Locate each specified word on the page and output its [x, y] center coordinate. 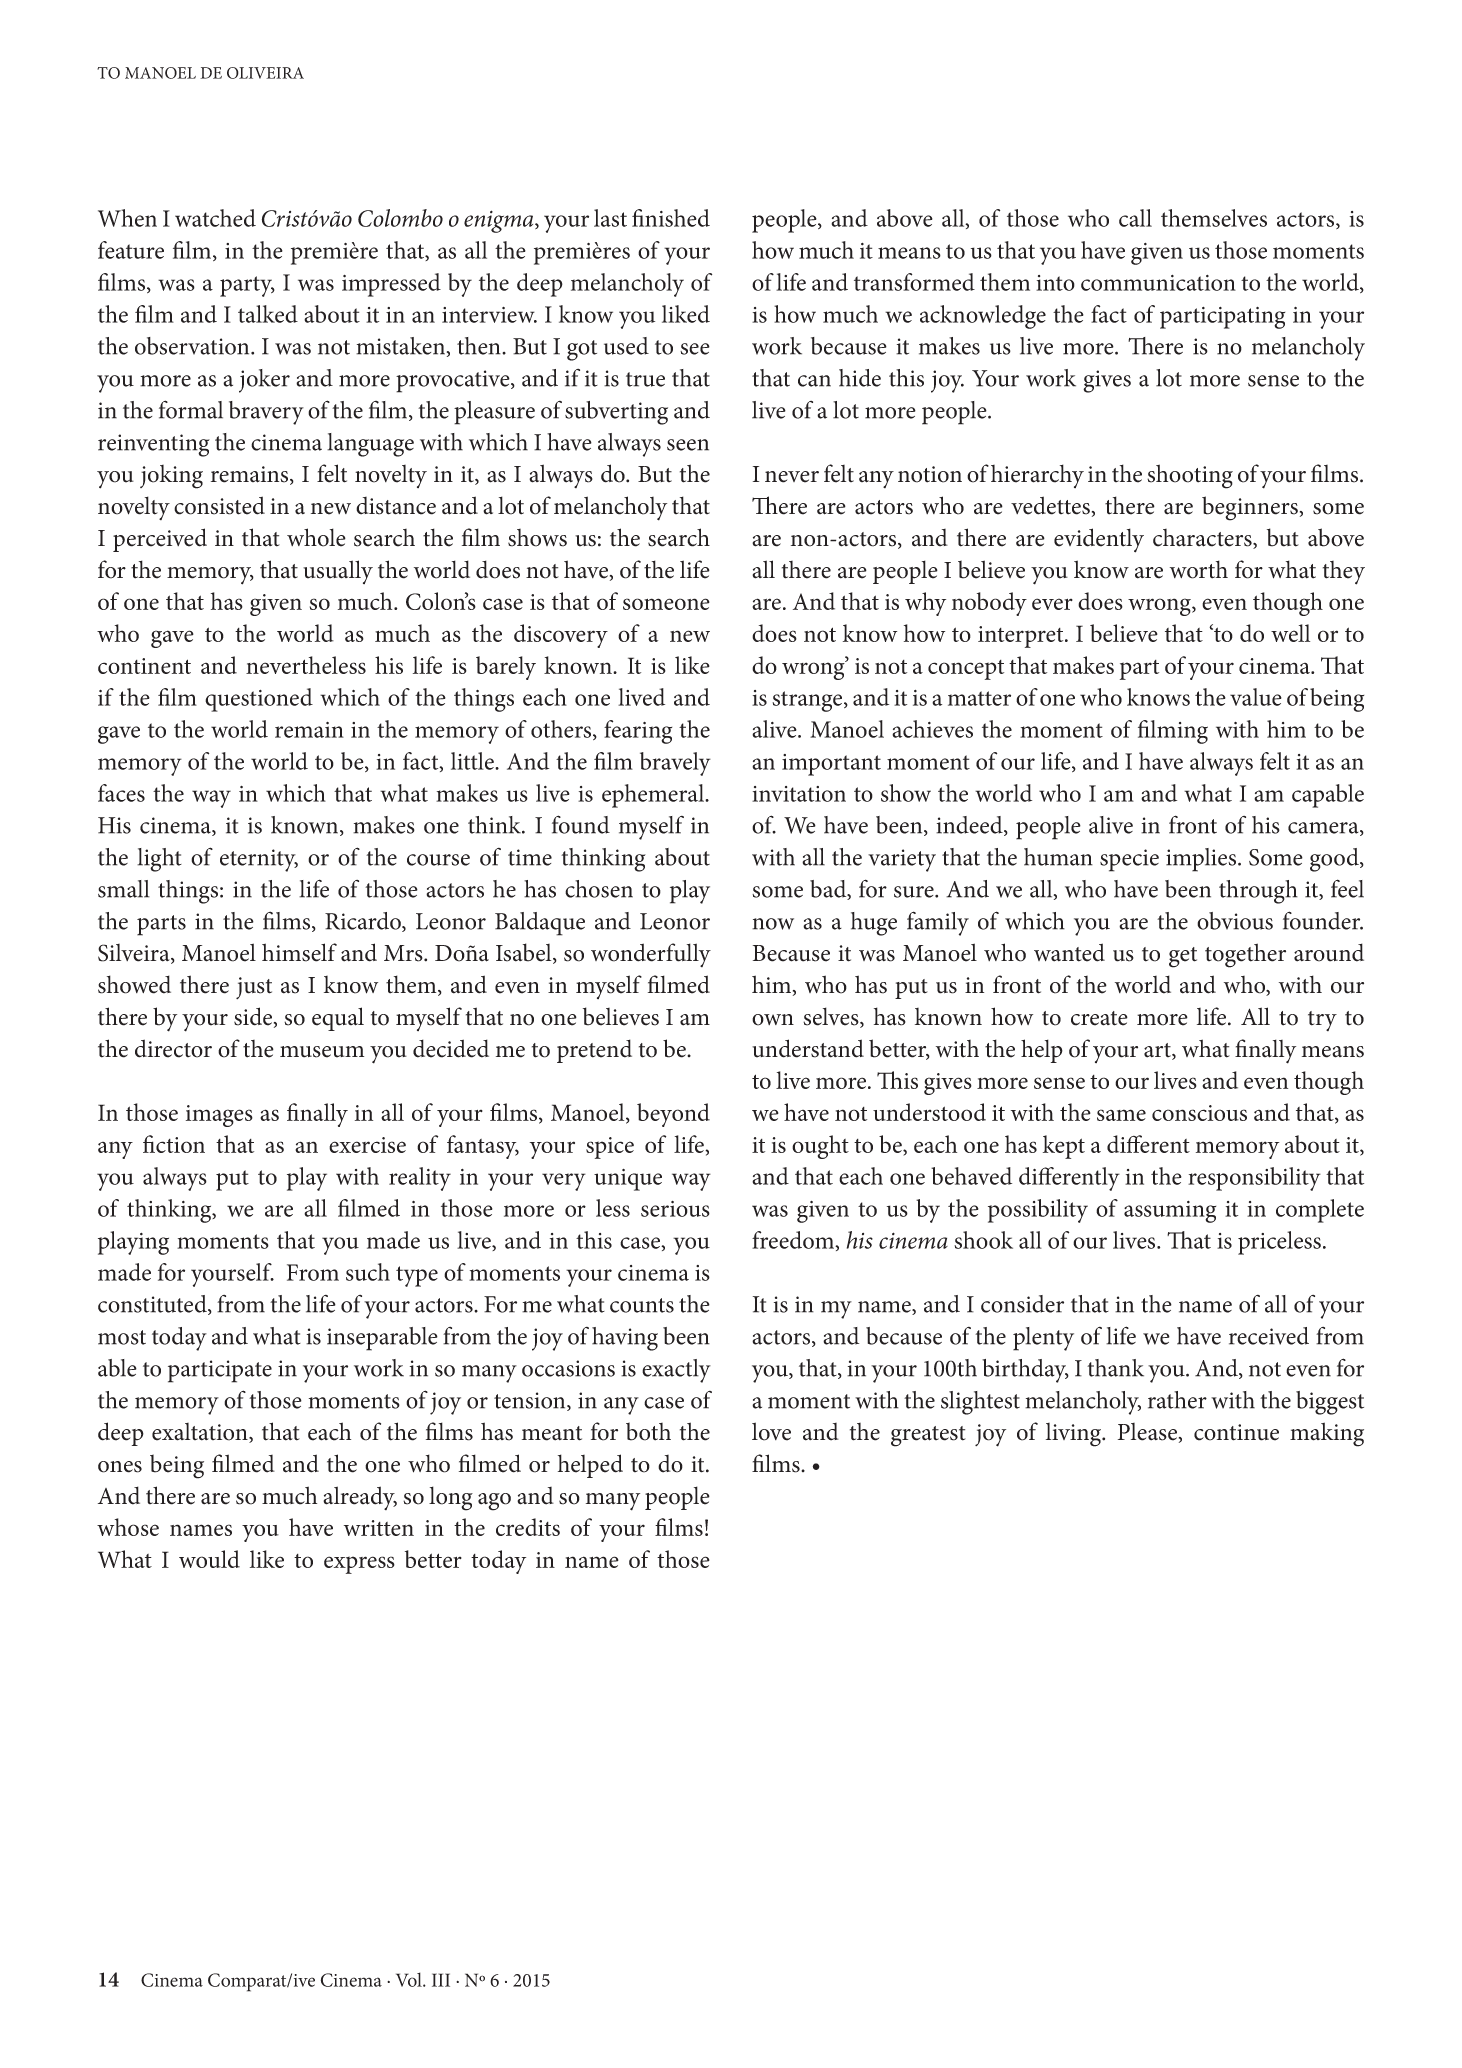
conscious [1199, 1113]
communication [1158, 283]
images [219, 1116]
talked [268, 314]
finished [671, 218]
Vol [410, 1979]
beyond [673, 1115]
